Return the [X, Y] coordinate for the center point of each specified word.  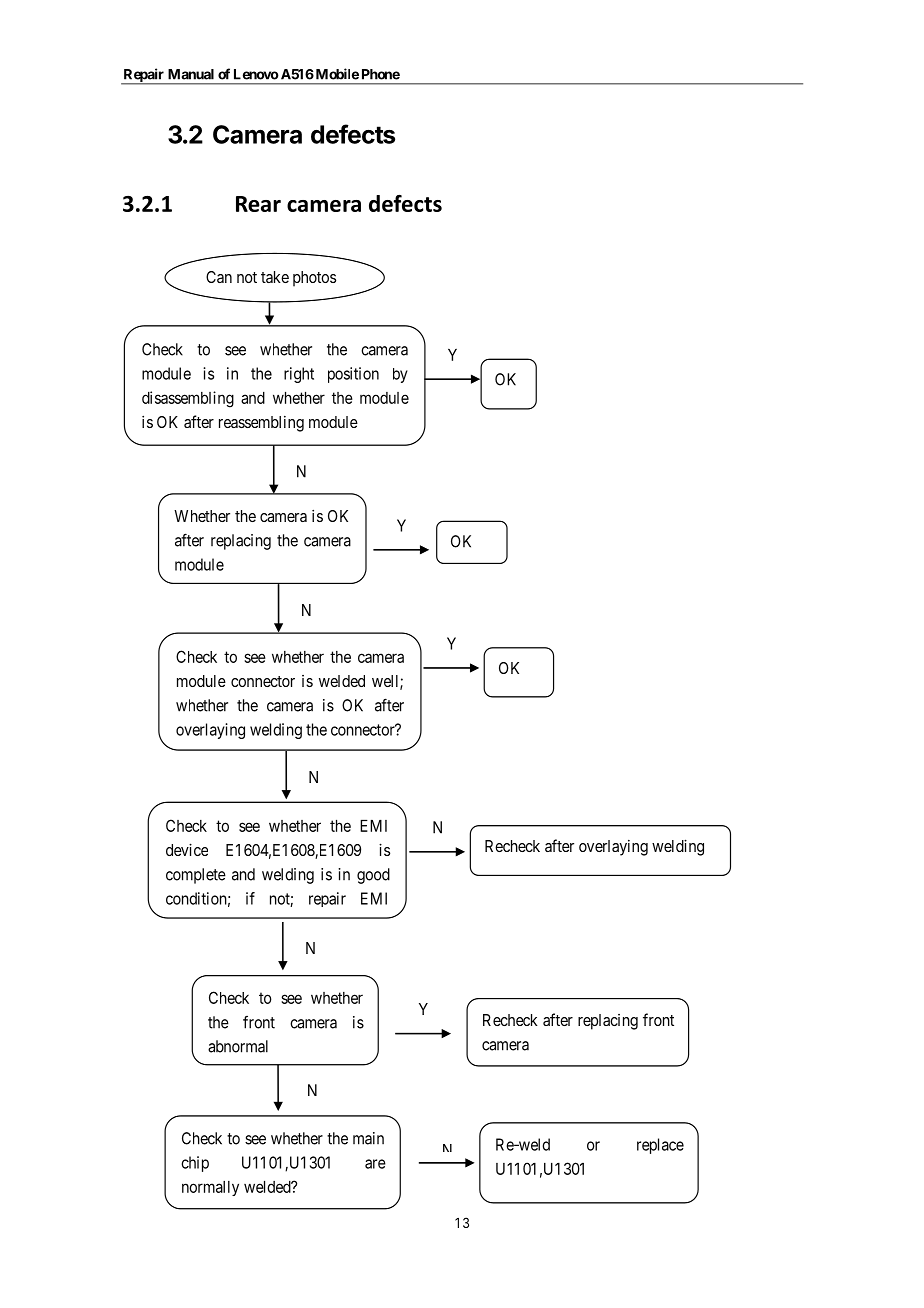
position [353, 375]
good [373, 876]
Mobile [336, 74]
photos [314, 279]
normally [210, 1188]
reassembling [261, 424]
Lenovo [256, 74]
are [375, 1164]
